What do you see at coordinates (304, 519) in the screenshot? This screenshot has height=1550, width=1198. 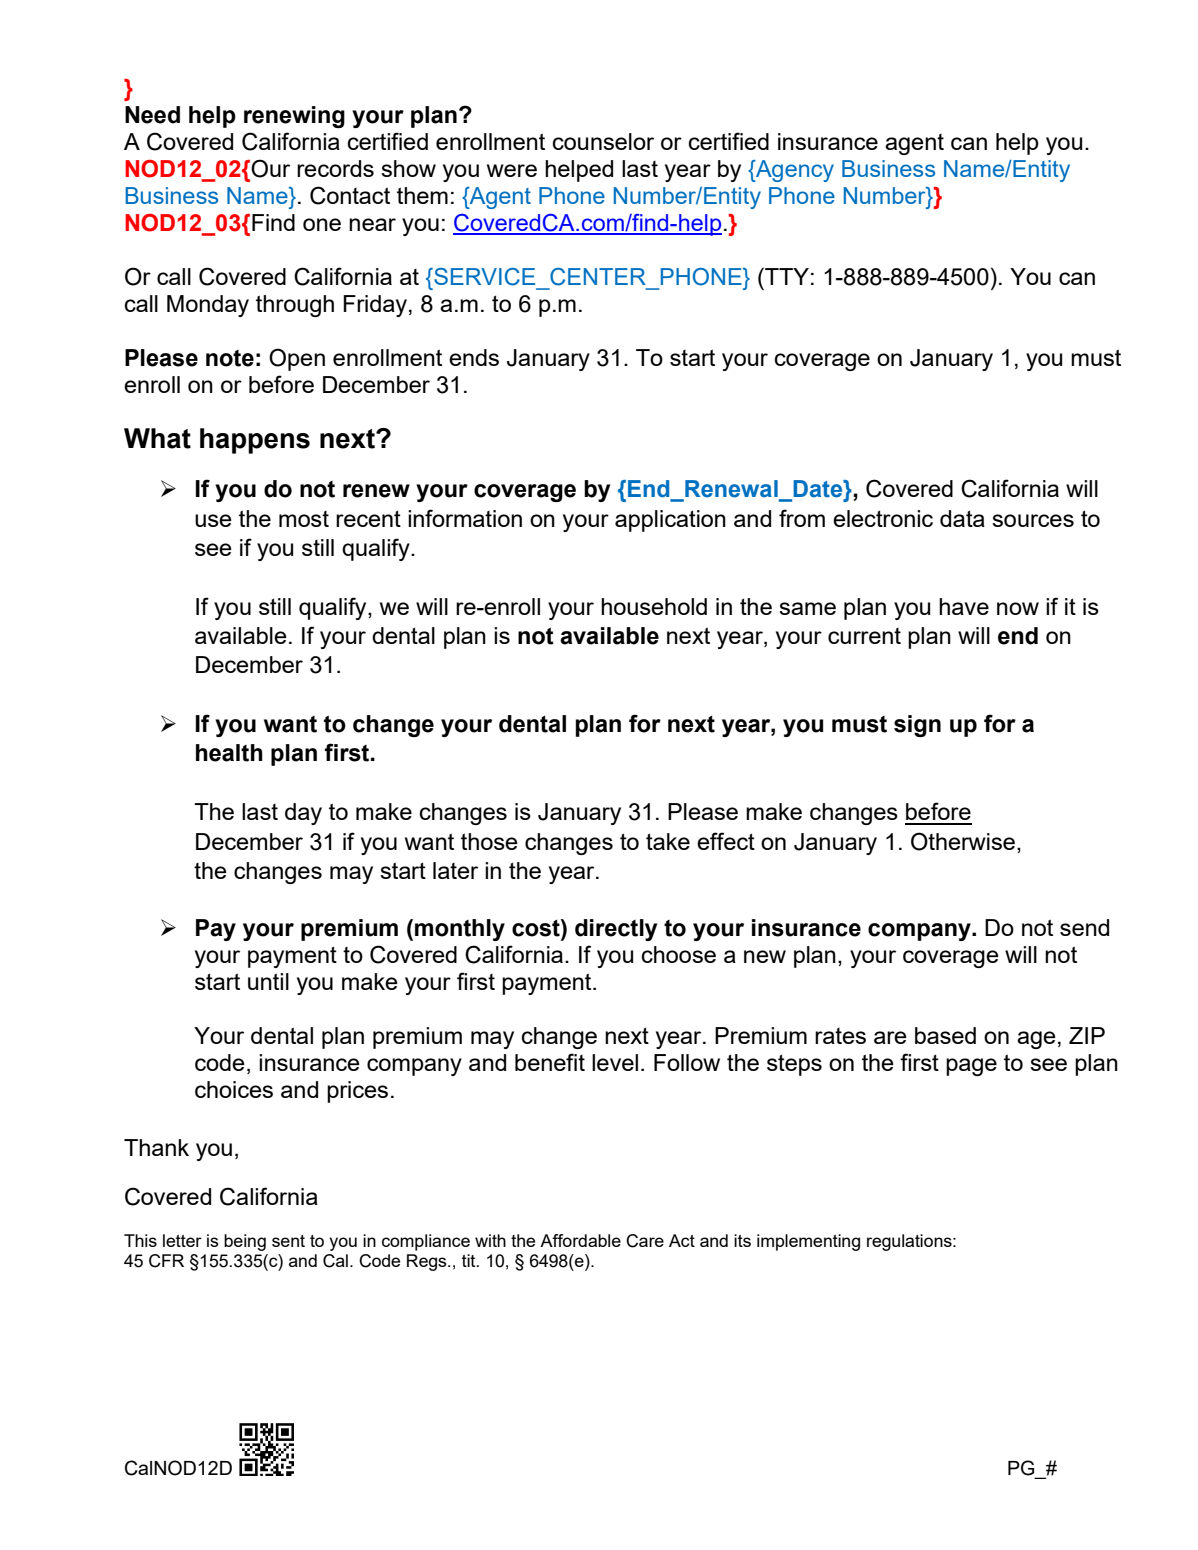 I see `most` at bounding box center [304, 519].
